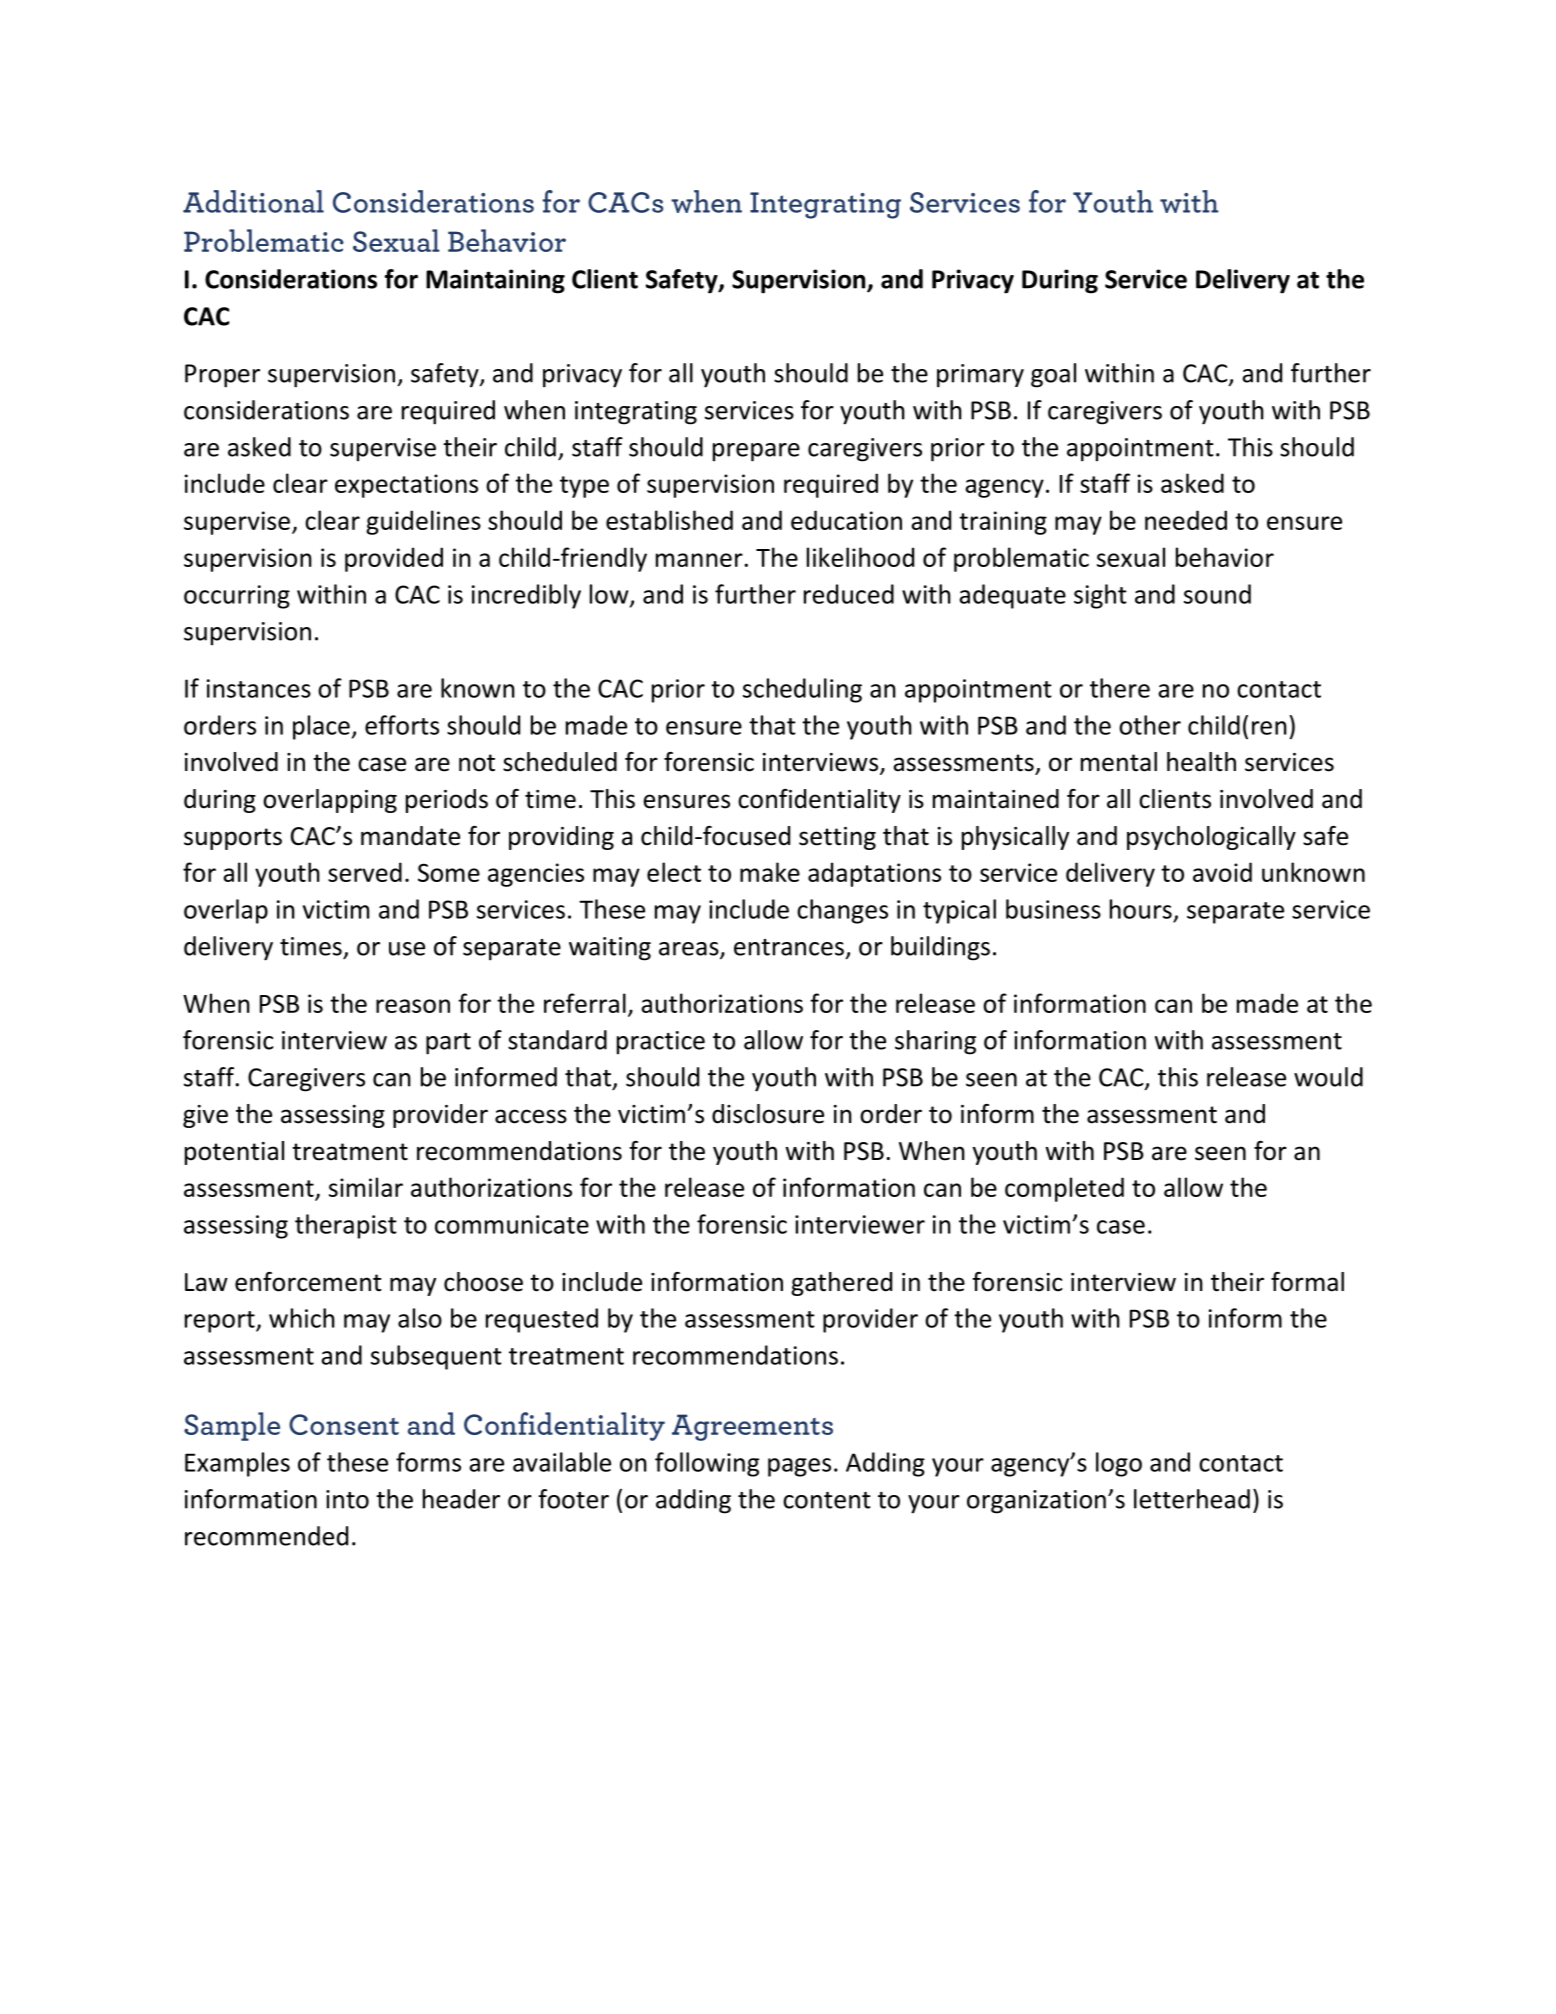  What do you see at coordinates (1053, 375) in the screenshot?
I see `goal` at bounding box center [1053, 375].
